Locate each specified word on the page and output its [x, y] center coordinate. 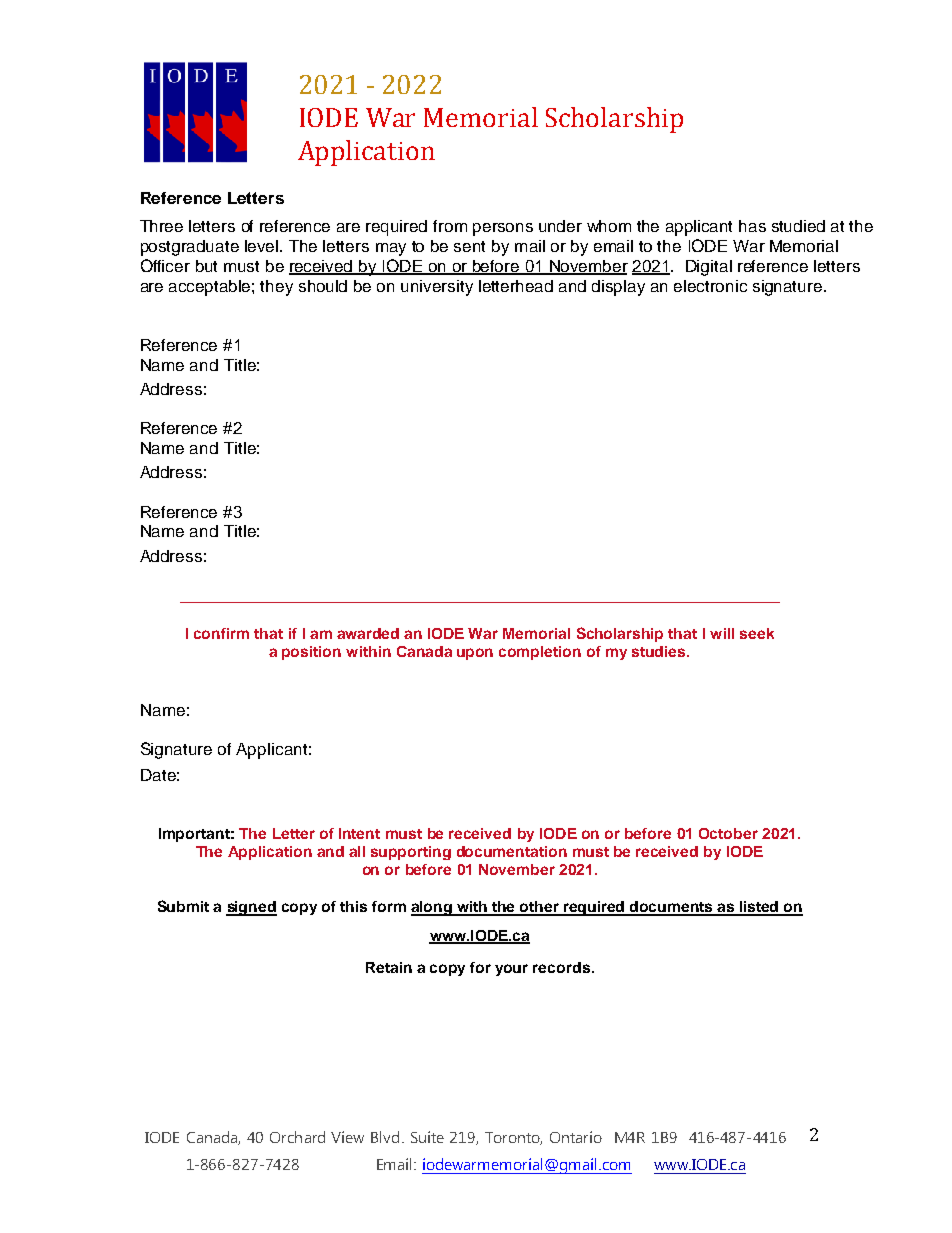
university [437, 288]
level [263, 246]
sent [469, 246]
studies [660, 651]
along [433, 908]
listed [759, 908]
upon [475, 654]
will [722, 633]
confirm [221, 633]
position [311, 653]
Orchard [297, 1137]
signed [251, 908]
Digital [709, 268]
